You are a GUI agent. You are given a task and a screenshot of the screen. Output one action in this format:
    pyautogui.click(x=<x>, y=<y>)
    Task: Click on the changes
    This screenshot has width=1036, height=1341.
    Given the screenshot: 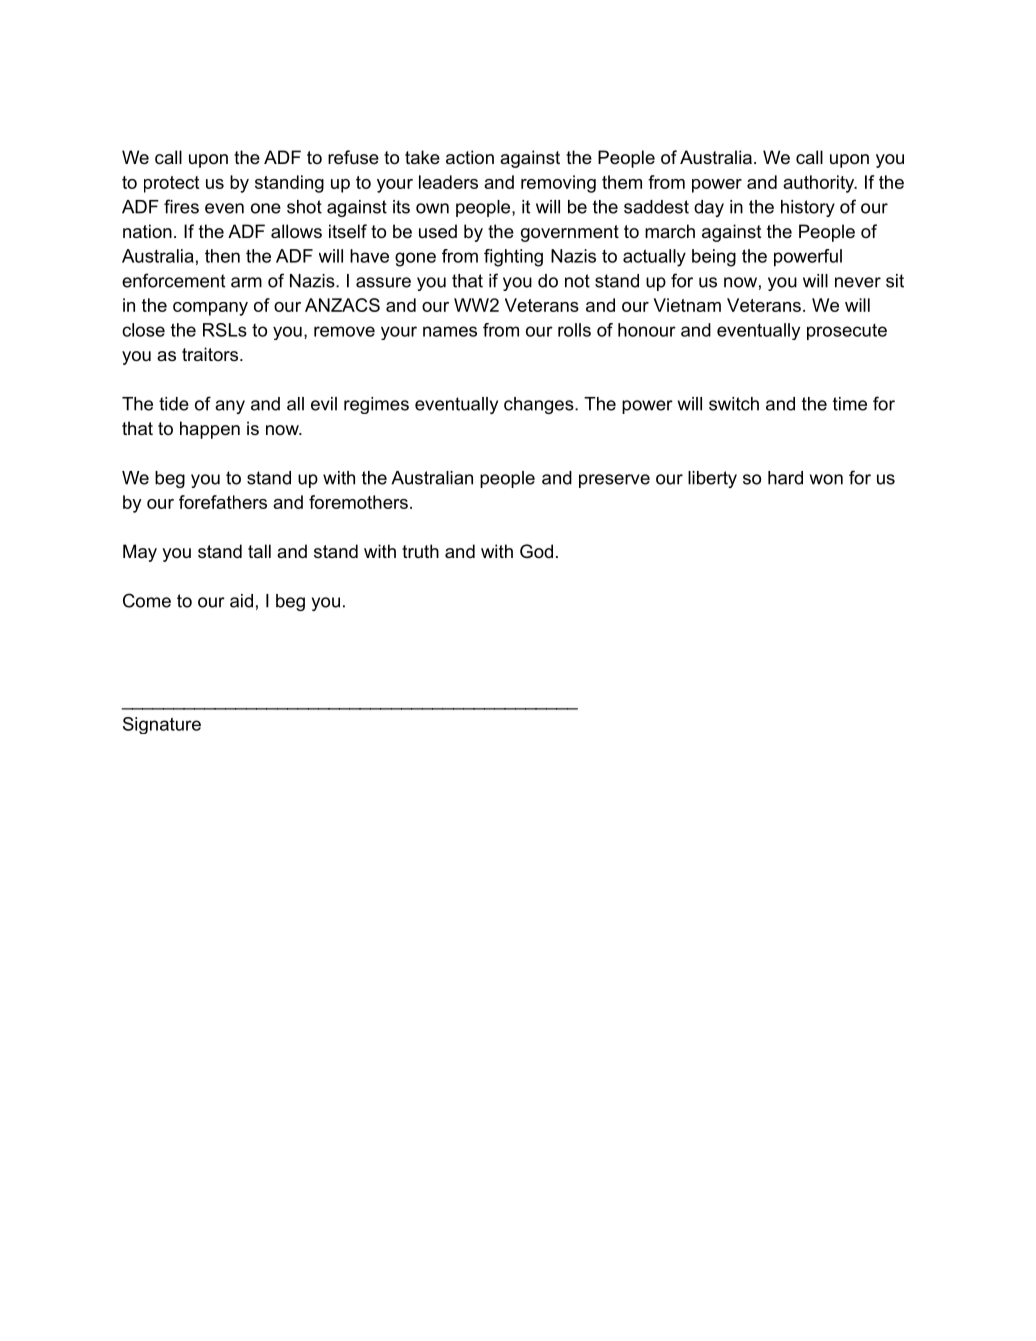 What is the action you would take?
    pyautogui.click(x=540, y=405)
